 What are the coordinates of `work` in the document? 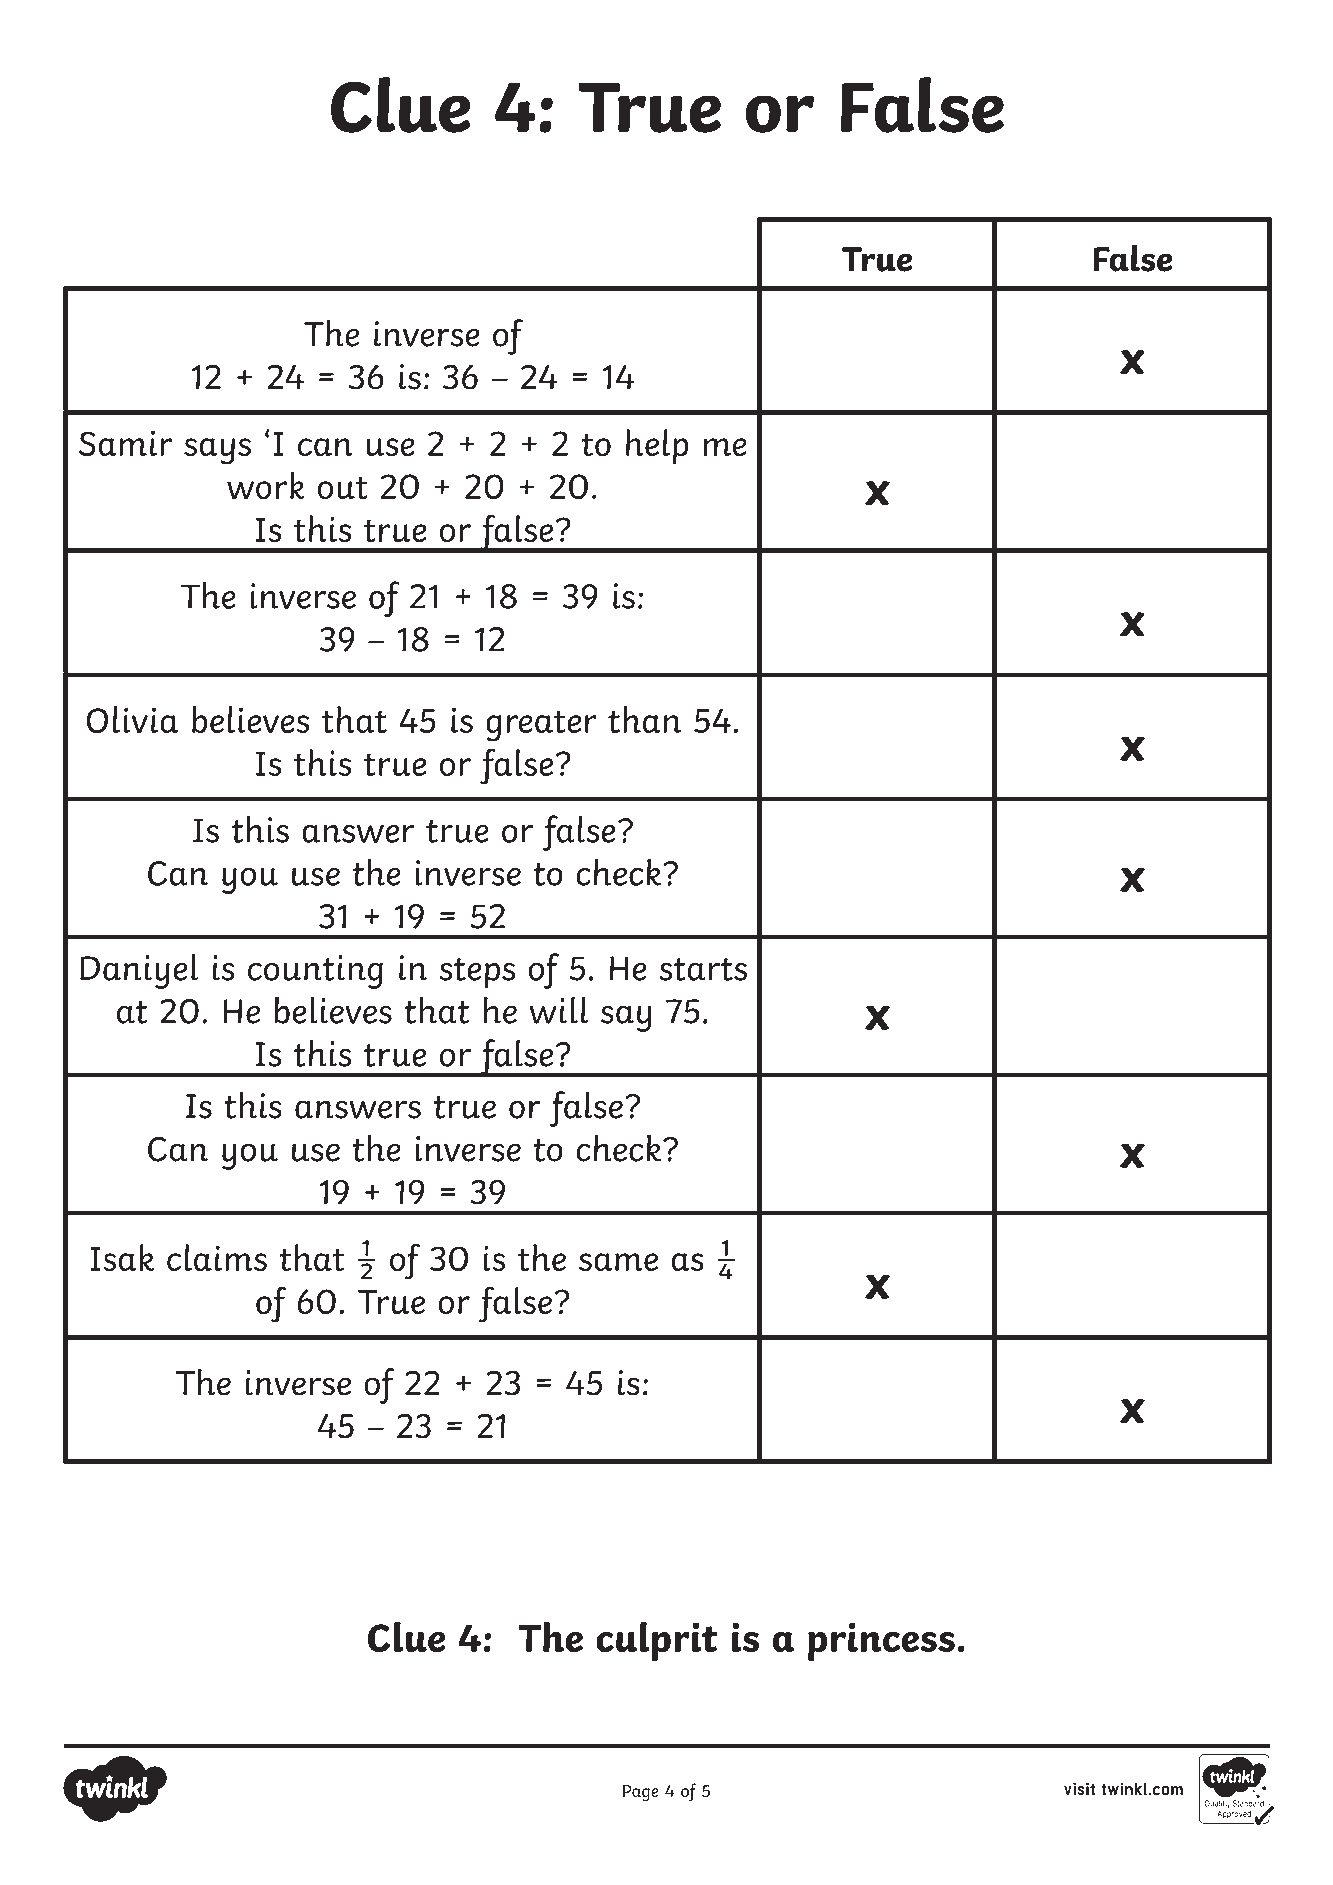 It's located at (266, 485).
